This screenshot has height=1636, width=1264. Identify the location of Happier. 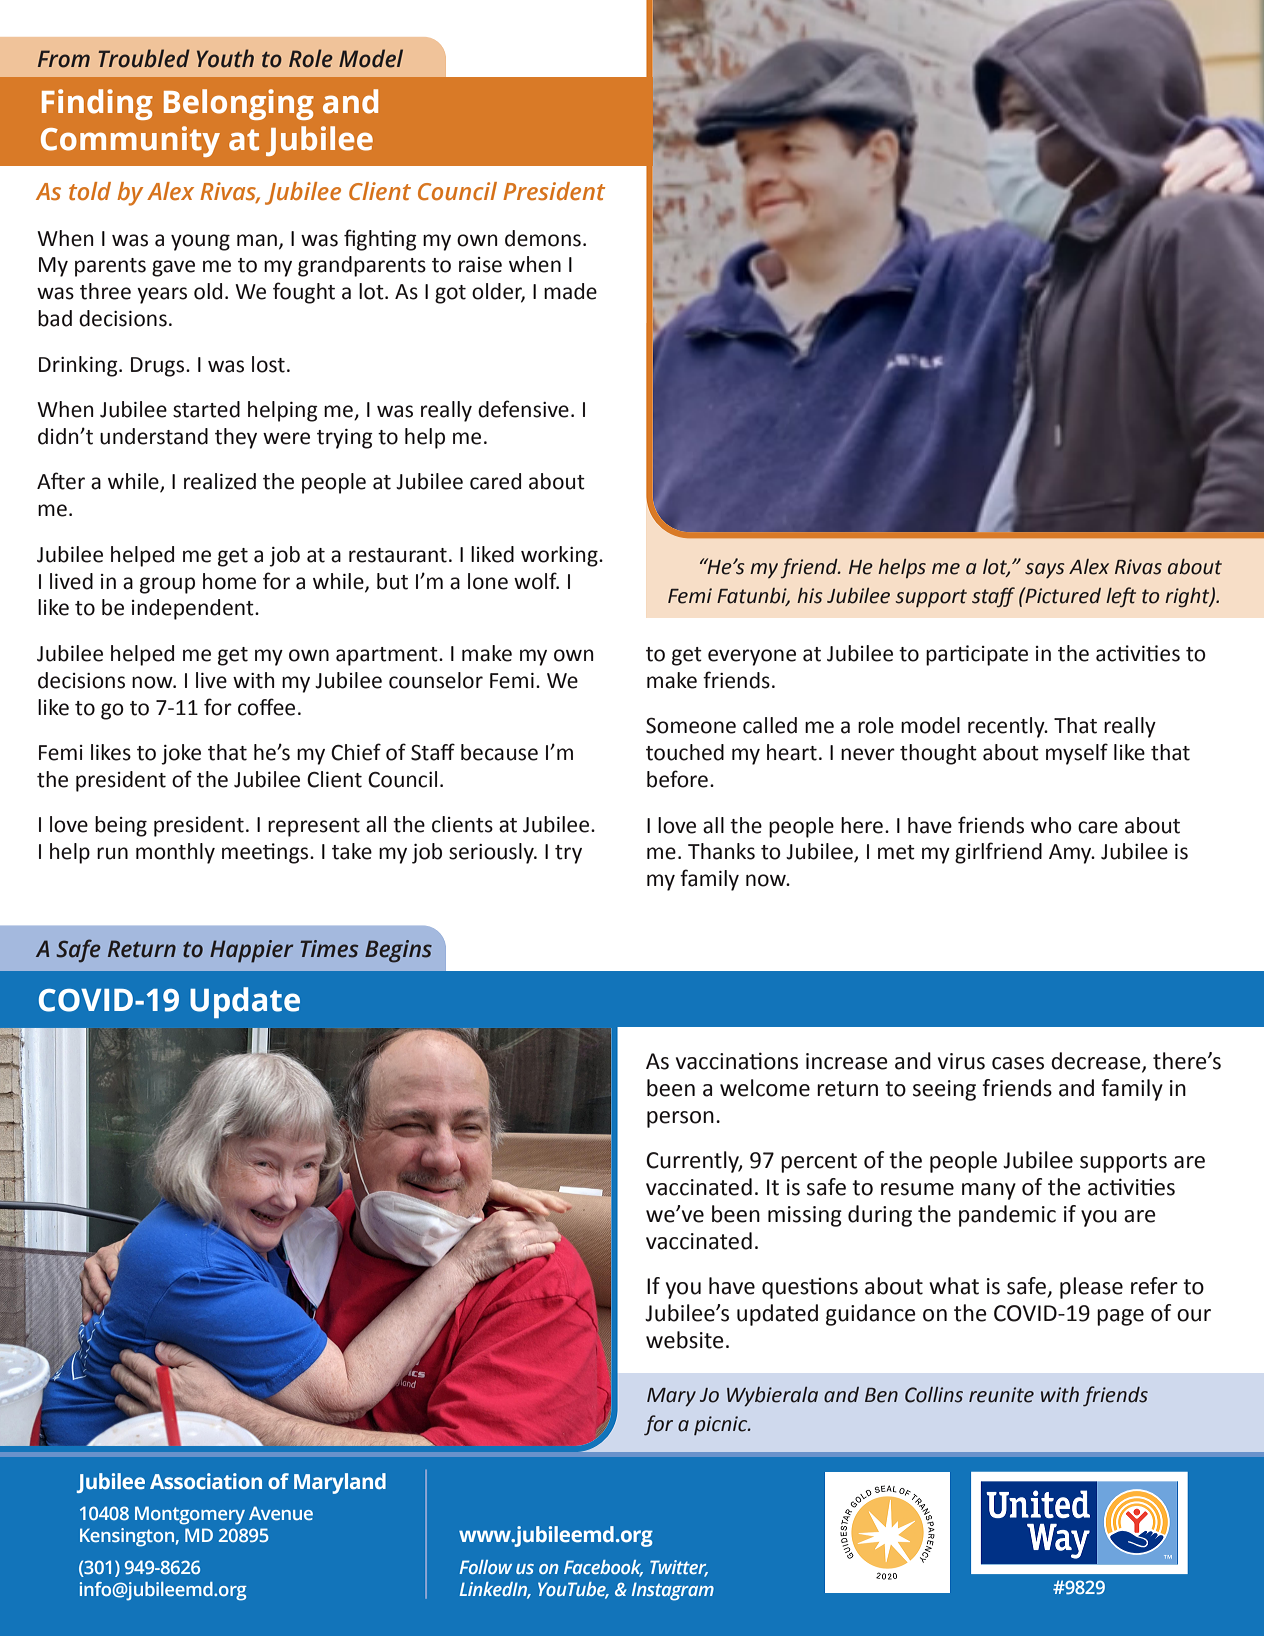
(251, 951).
